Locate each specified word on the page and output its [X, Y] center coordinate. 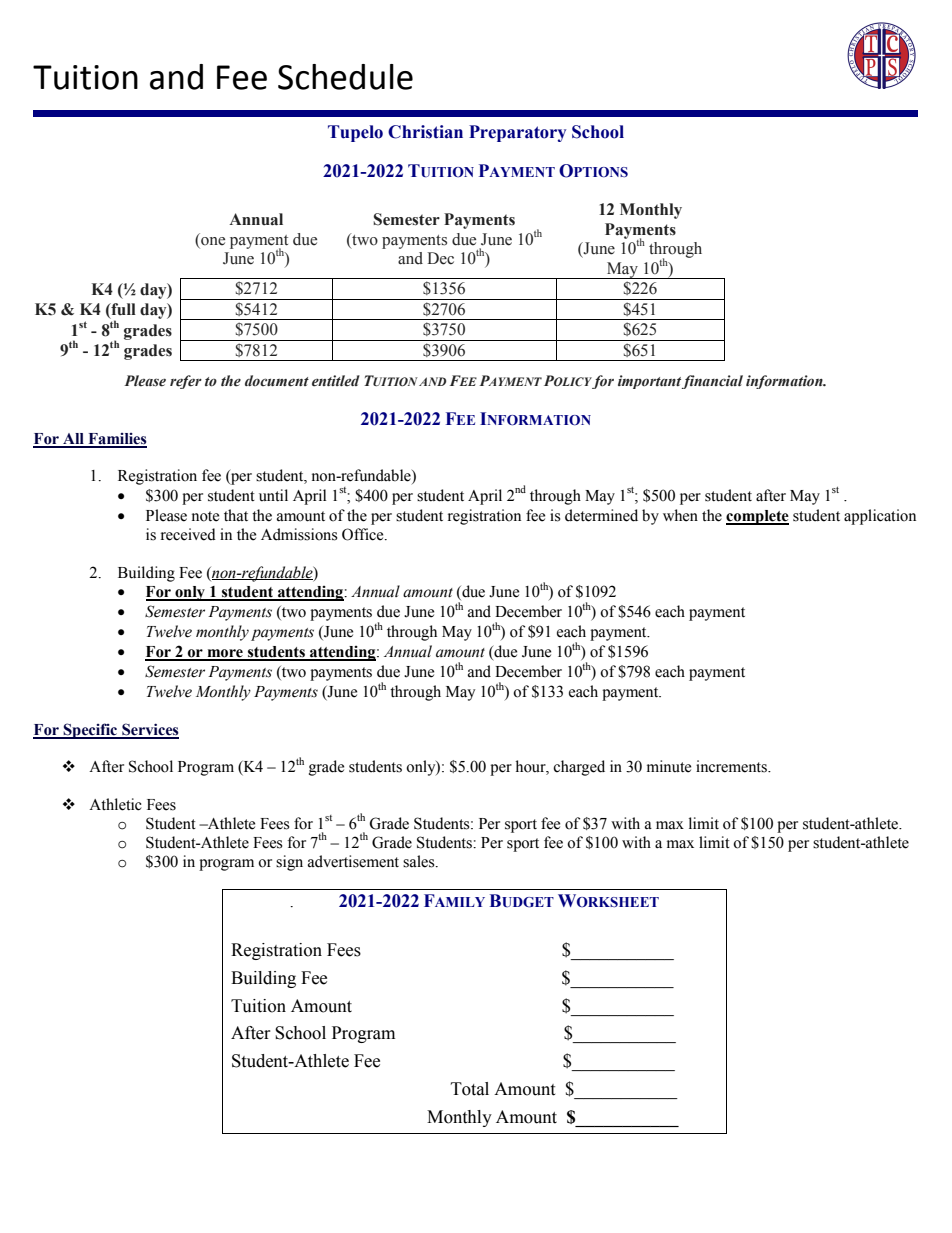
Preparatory [517, 133]
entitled [336, 381]
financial [712, 382]
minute [669, 766]
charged [579, 768]
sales [420, 861]
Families [116, 440]
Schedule [345, 77]
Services [149, 730]
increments [732, 766]
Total [470, 1089]
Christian [425, 132]
